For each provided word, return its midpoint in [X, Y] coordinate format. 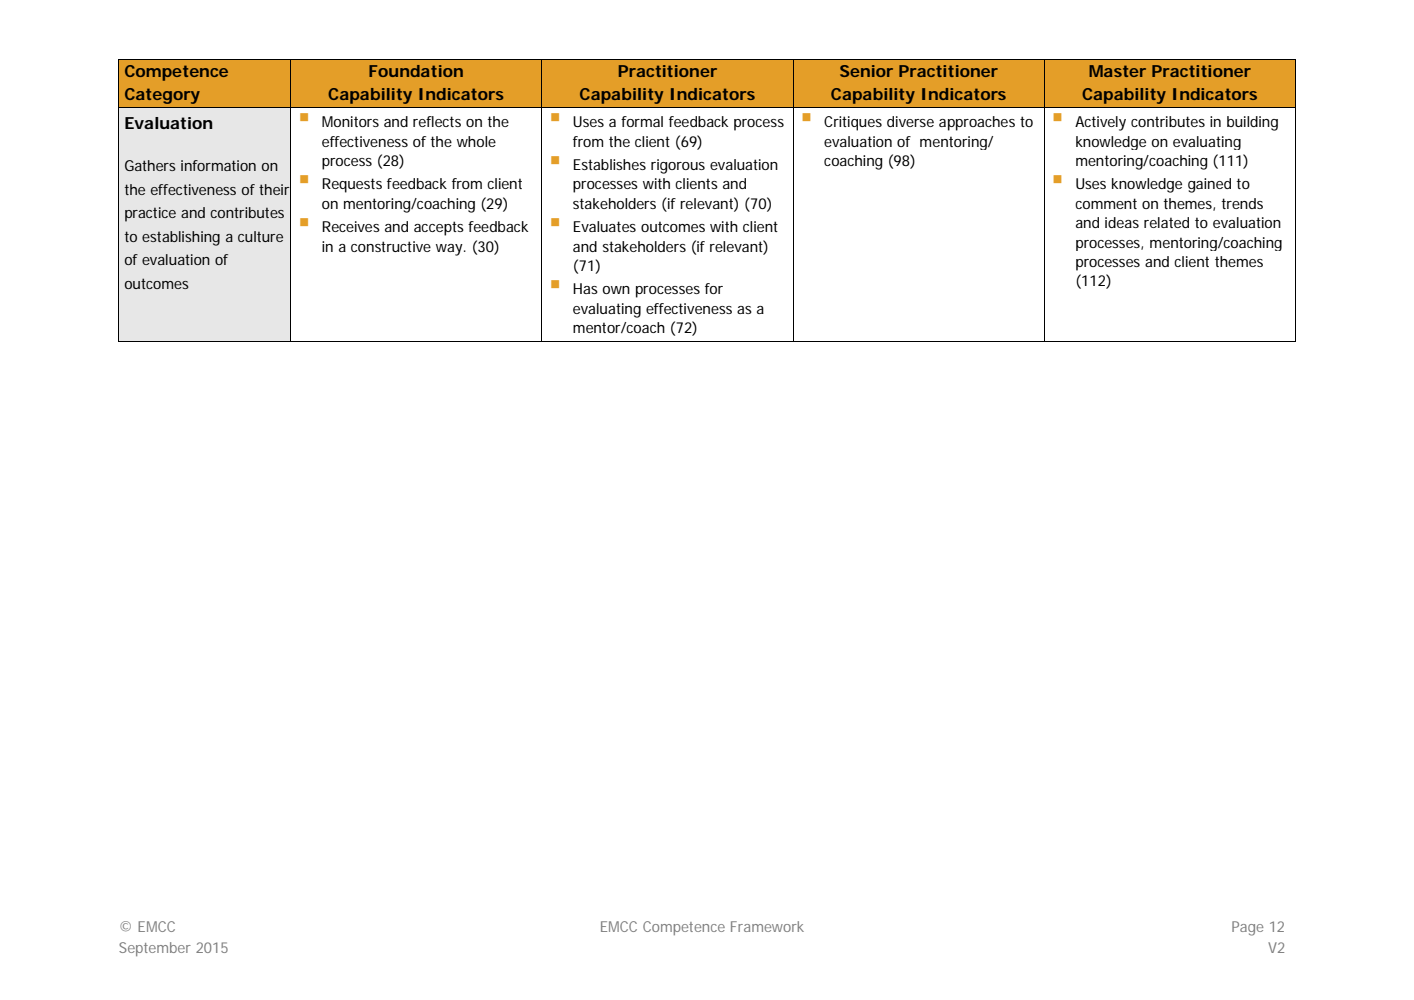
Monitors [350, 121]
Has [585, 288]
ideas [1122, 222]
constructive [391, 246]
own [616, 290]
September [155, 949]
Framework [767, 926]
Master [1117, 71]
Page [1247, 928]
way [450, 250]
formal [642, 121]
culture [260, 236]
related [1166, 222]
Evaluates [605, 226]
